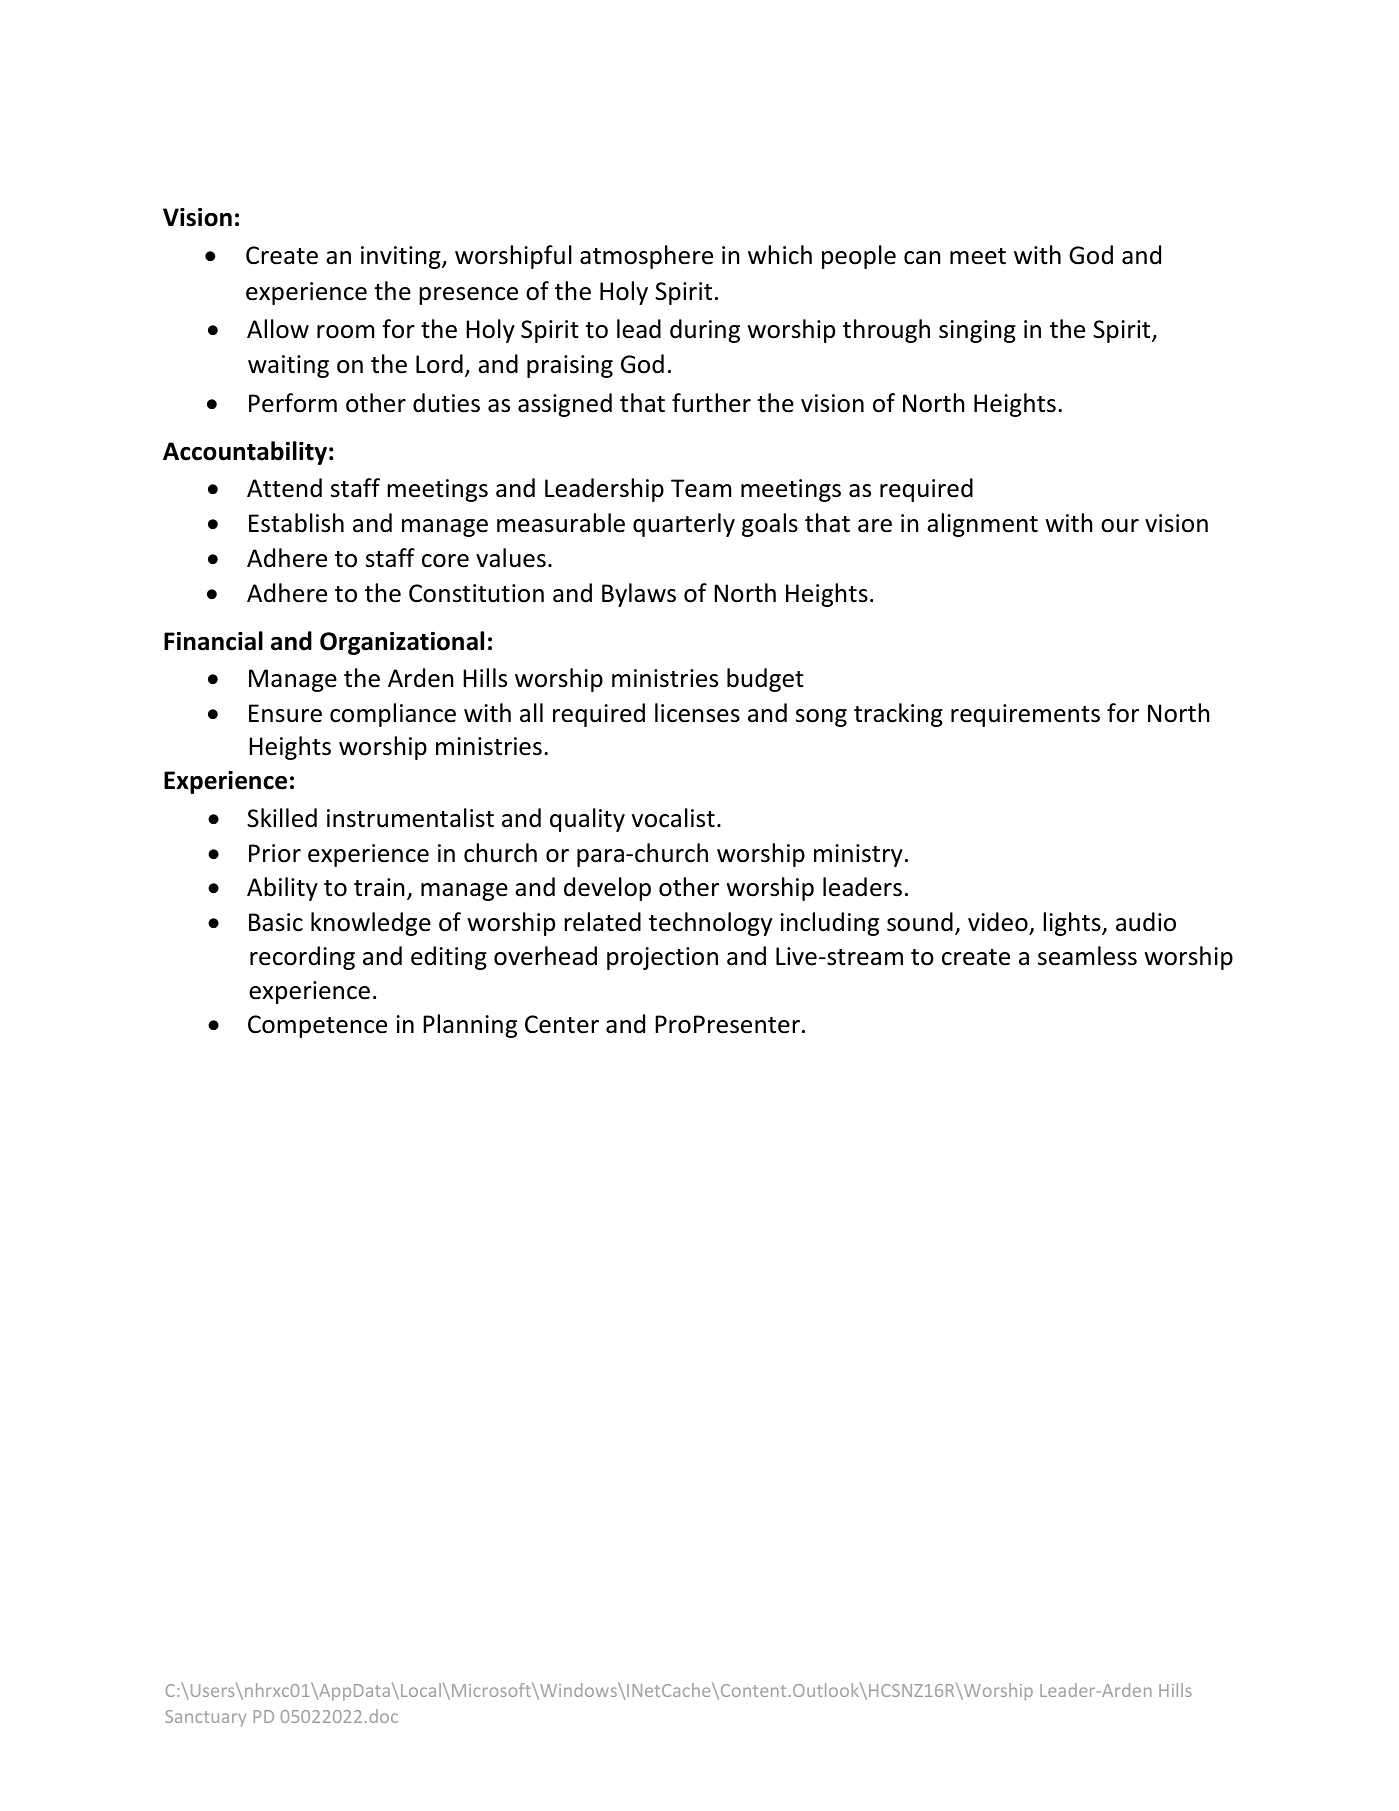 This document has height=1811, width=1399. I want to click on Planning, so click(470, 1026).
